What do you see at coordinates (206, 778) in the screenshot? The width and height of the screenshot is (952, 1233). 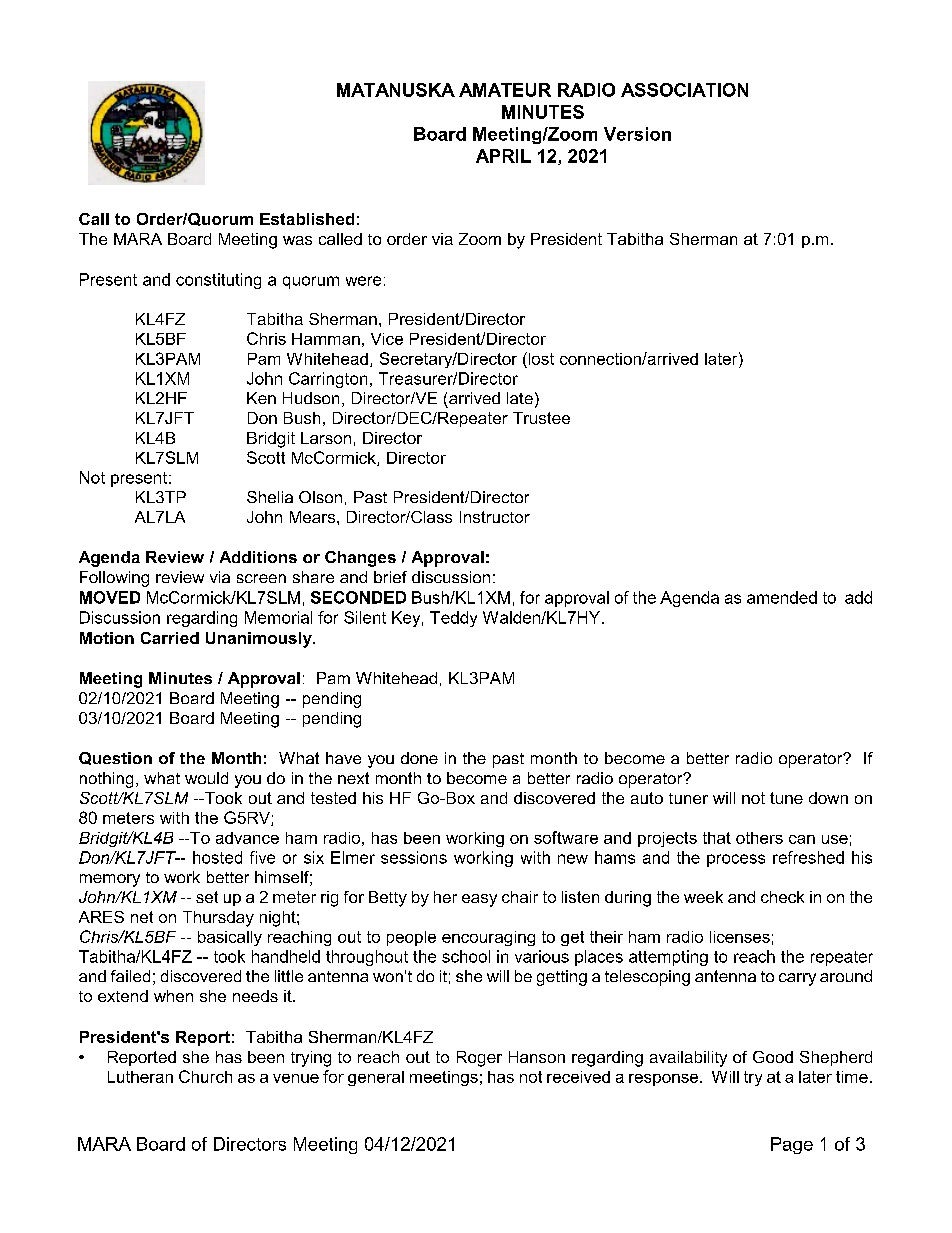 I see `would` at bounding box center [206, 778].
